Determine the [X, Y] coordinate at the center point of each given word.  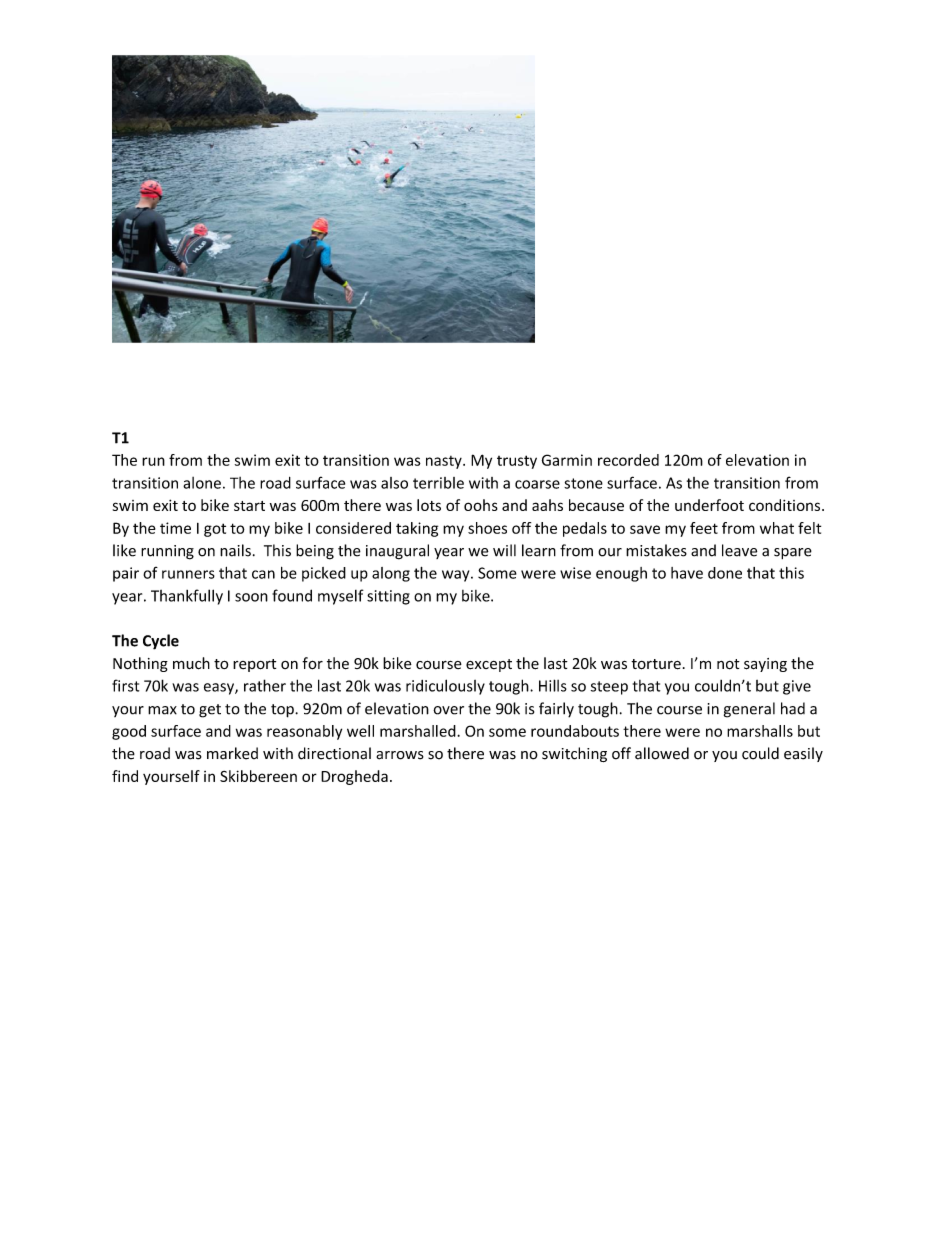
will [504, 550]
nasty [445, 462]
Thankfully [187, 597]
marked [232, 753]
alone [202, 483]
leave [739, 550]
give [797, 687]
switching [574, 754]
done [725, 573]
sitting [388, 597]
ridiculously [445, 687]
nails [235, 550]
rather [265, 685]
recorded [628, 460]
